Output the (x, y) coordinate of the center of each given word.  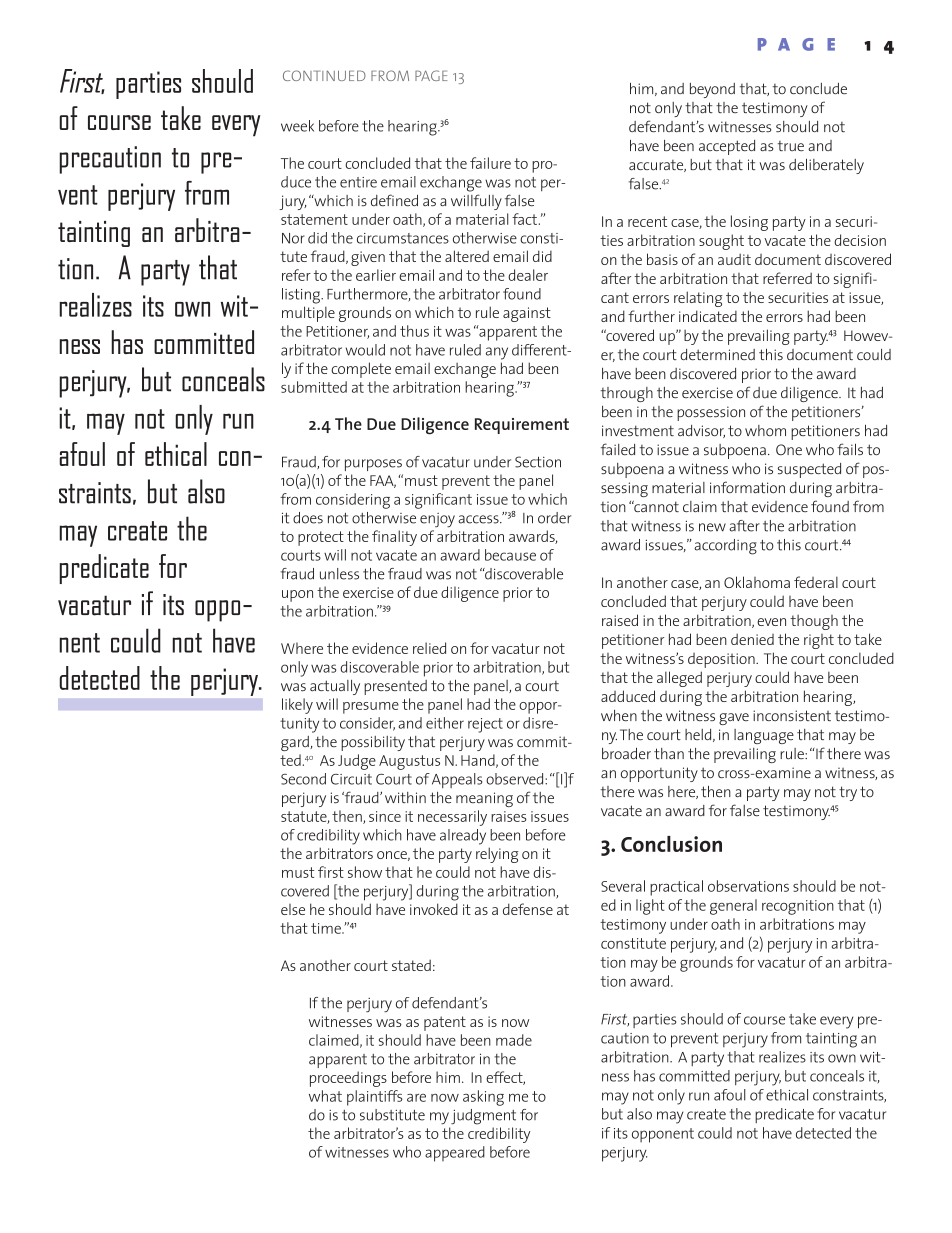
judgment (483, 1117)
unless (339, 574)
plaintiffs (375, 1098)
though (814, 622)
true (791, 146)
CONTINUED (324, 75)
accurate (657, 166)
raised (620, 620)
